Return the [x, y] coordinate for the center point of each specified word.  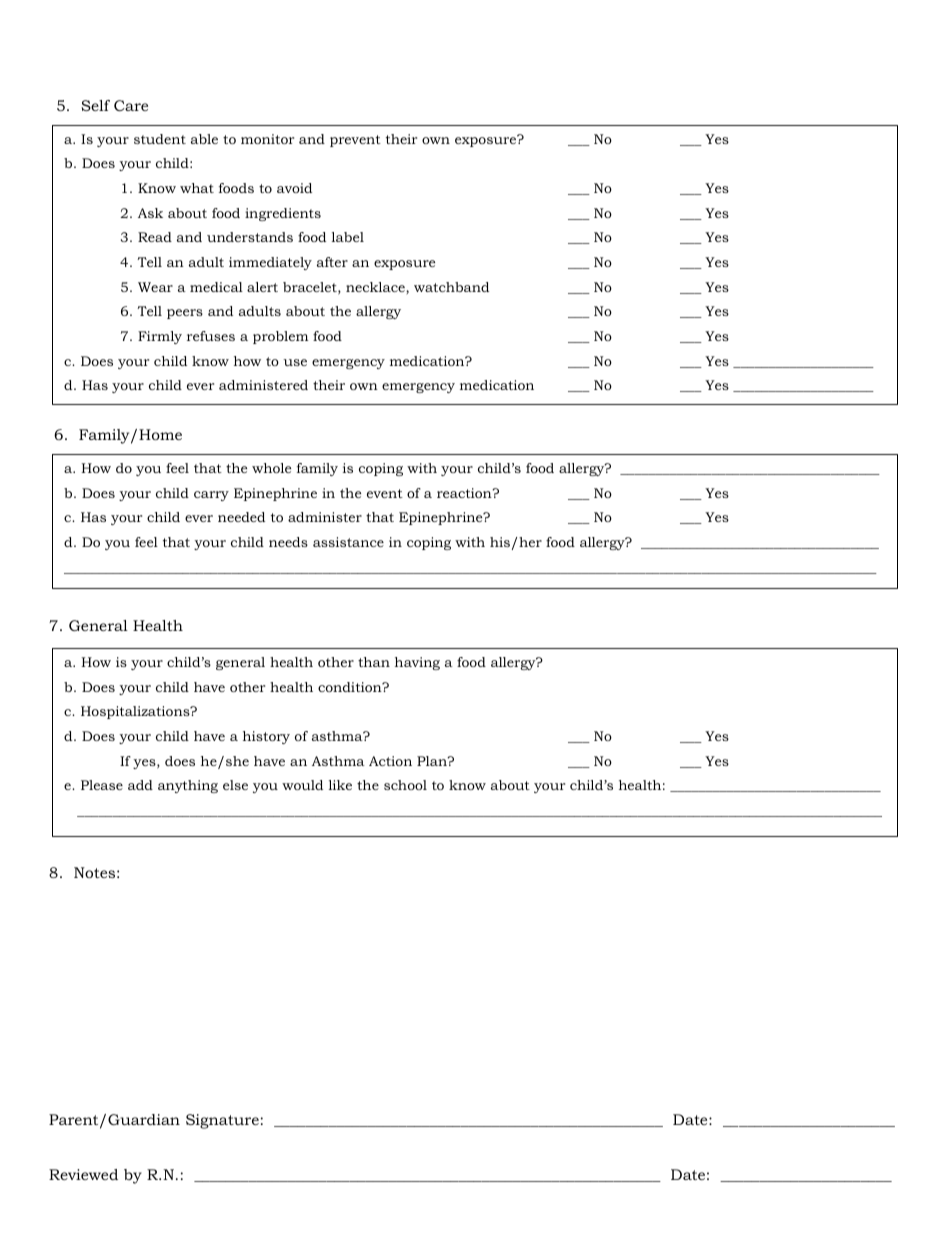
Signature [222, 1121]
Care [131, 105]
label [348, 237]
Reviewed [83, 1174]
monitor [267, 139]
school [405, 785]
